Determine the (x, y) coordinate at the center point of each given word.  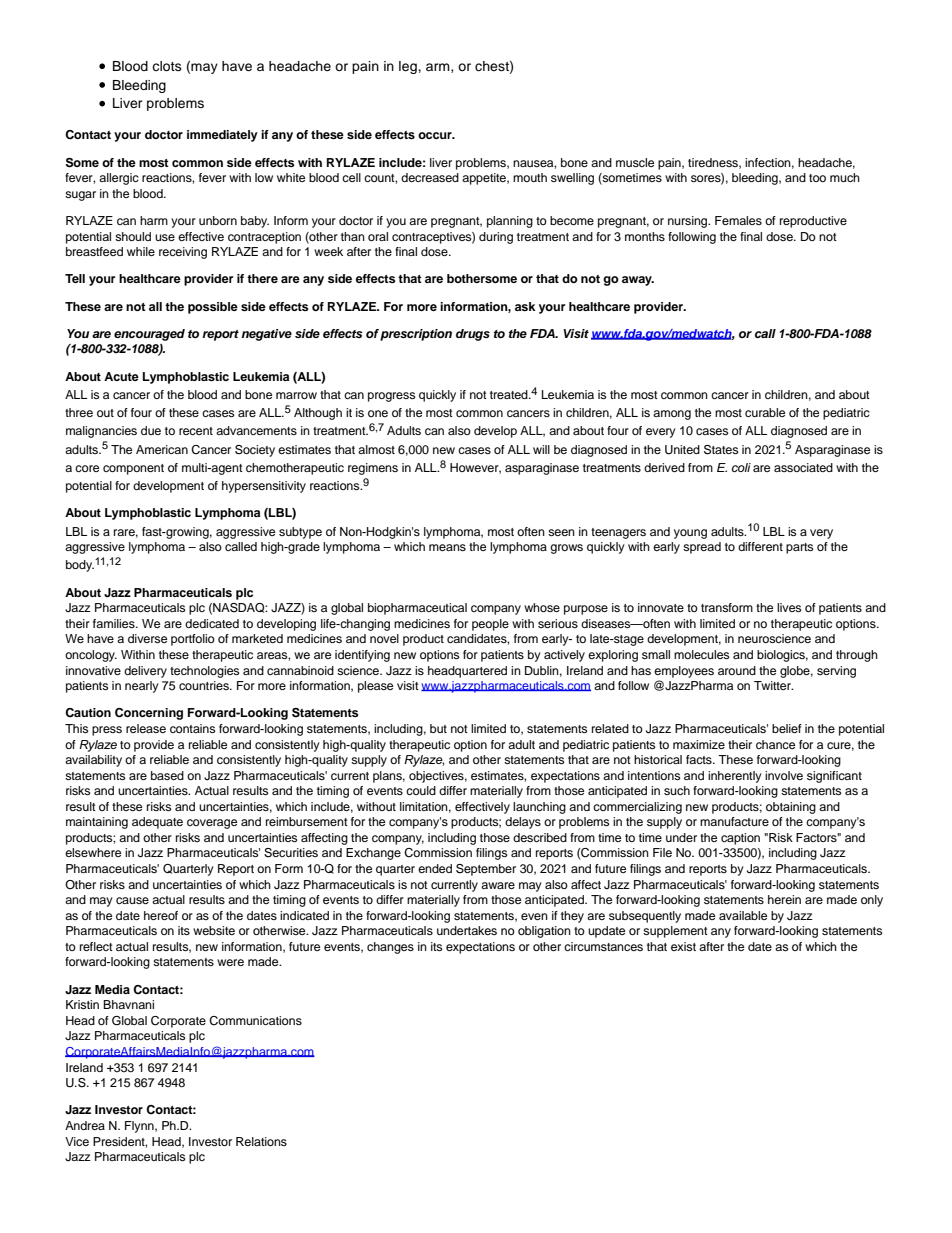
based (167, 775)
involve (784, 775)
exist (683, 946)
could (421, 790)
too (817, 178)
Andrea (85, 1125)
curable (765, 412)
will (541, 449)
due (151, 430)
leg (409, 67)
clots (167, 66)
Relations (261, 1141)
